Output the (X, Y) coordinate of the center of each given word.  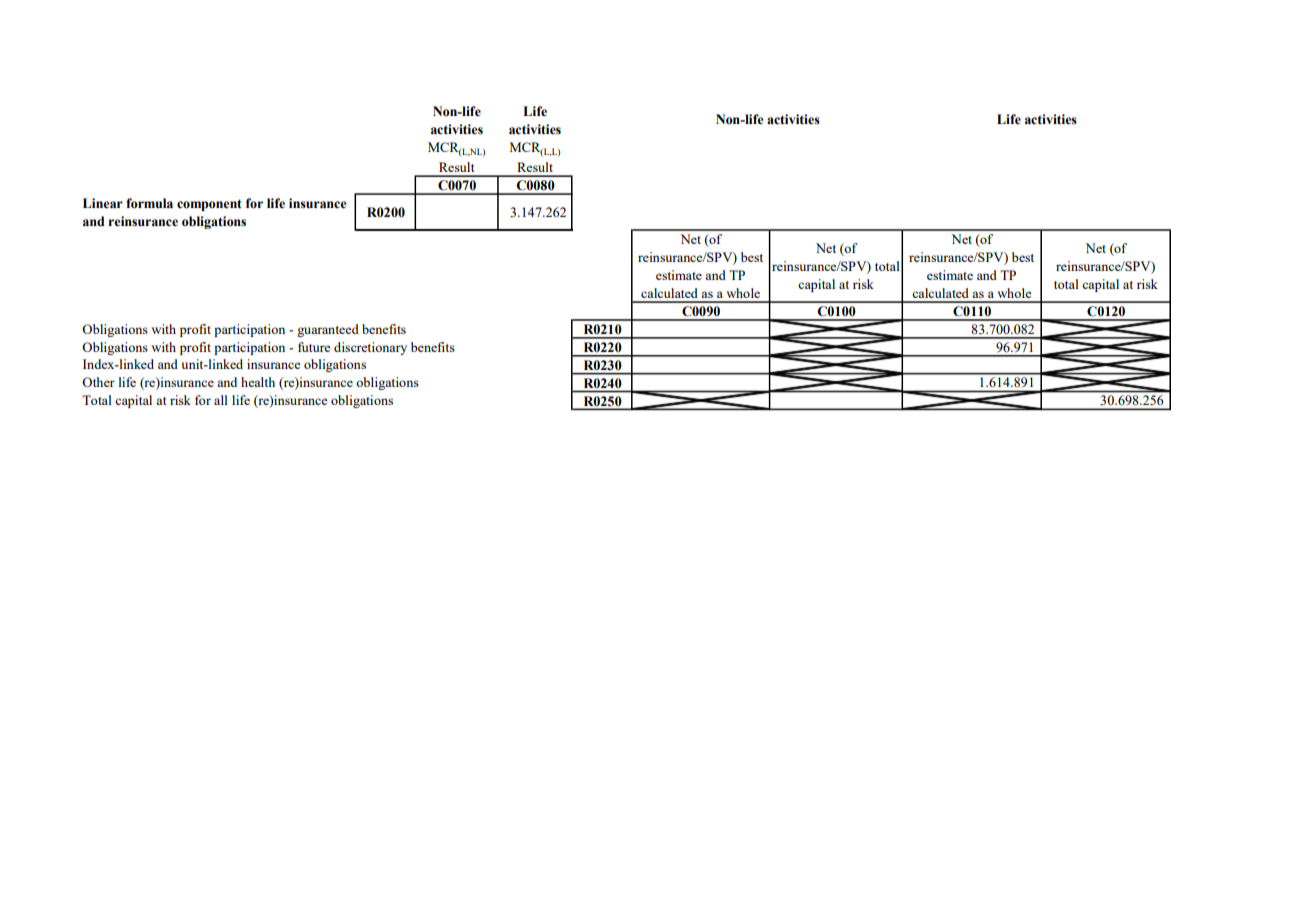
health (258, 382)
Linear (103, 203)
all (221, 400)
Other (98, 382)
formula (149, 203)
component (209, 205)
